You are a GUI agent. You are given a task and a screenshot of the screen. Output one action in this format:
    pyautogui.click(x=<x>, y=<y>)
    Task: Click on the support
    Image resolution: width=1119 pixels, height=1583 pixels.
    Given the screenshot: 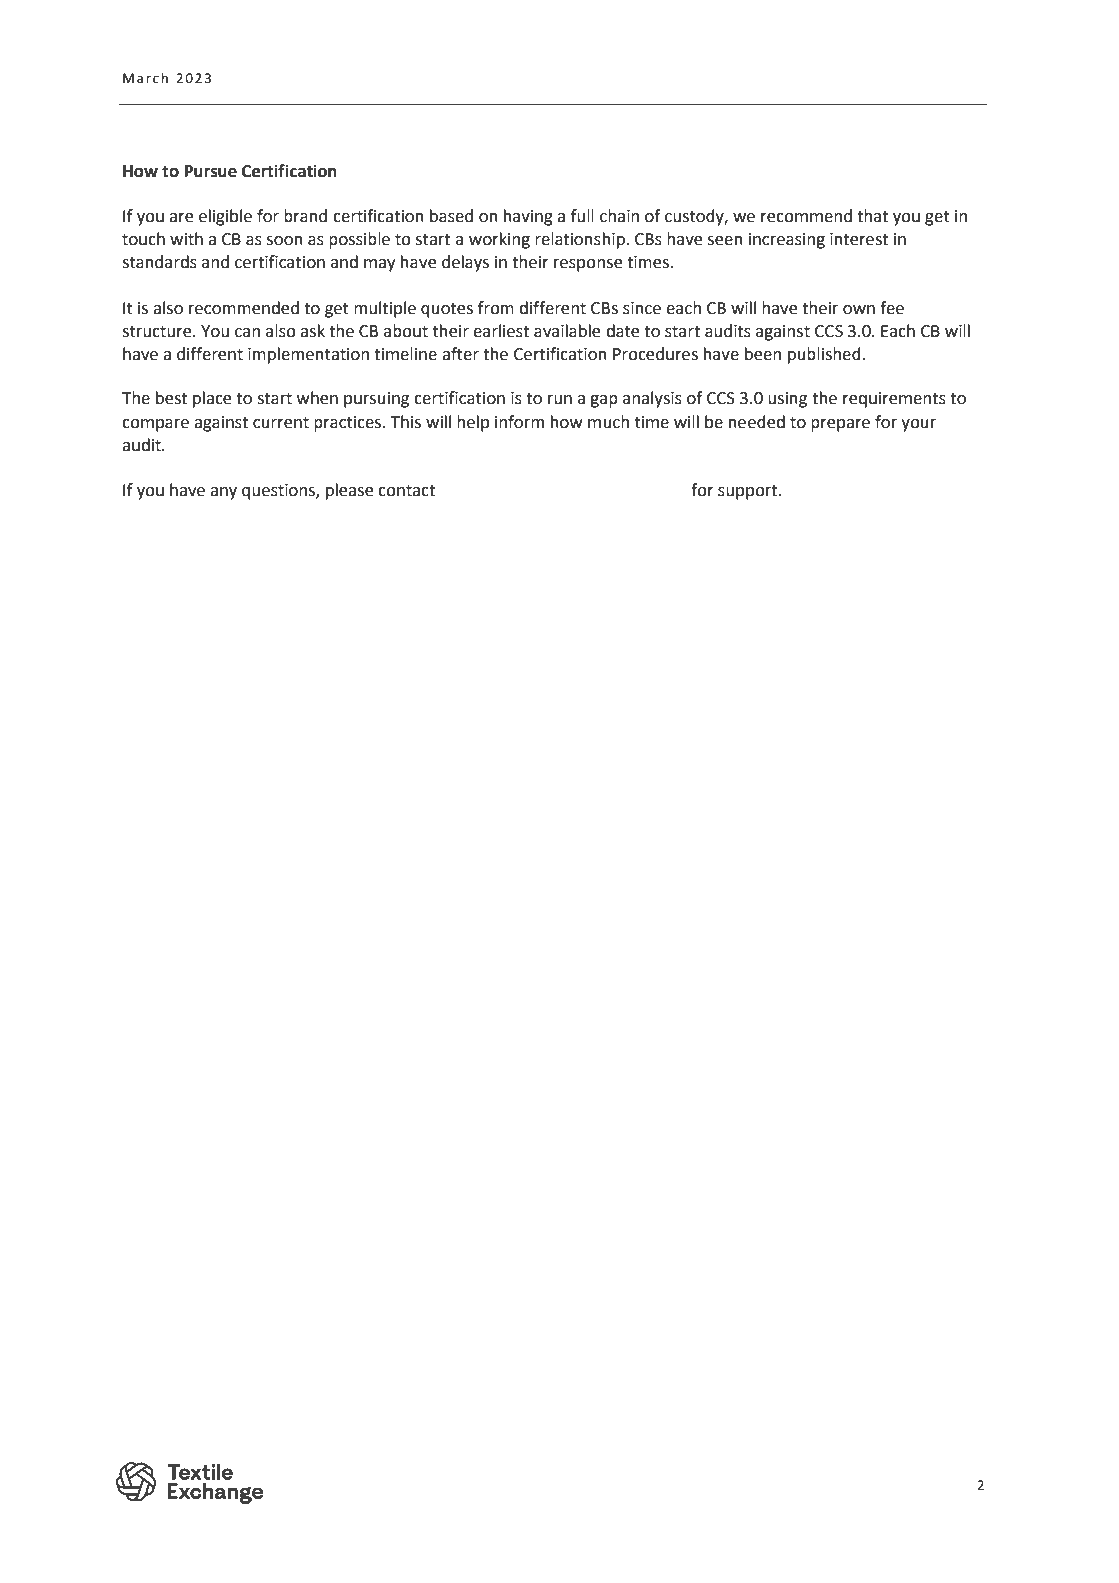 What is the action you would take?
    pyautogui.click(x=749, y=492)
